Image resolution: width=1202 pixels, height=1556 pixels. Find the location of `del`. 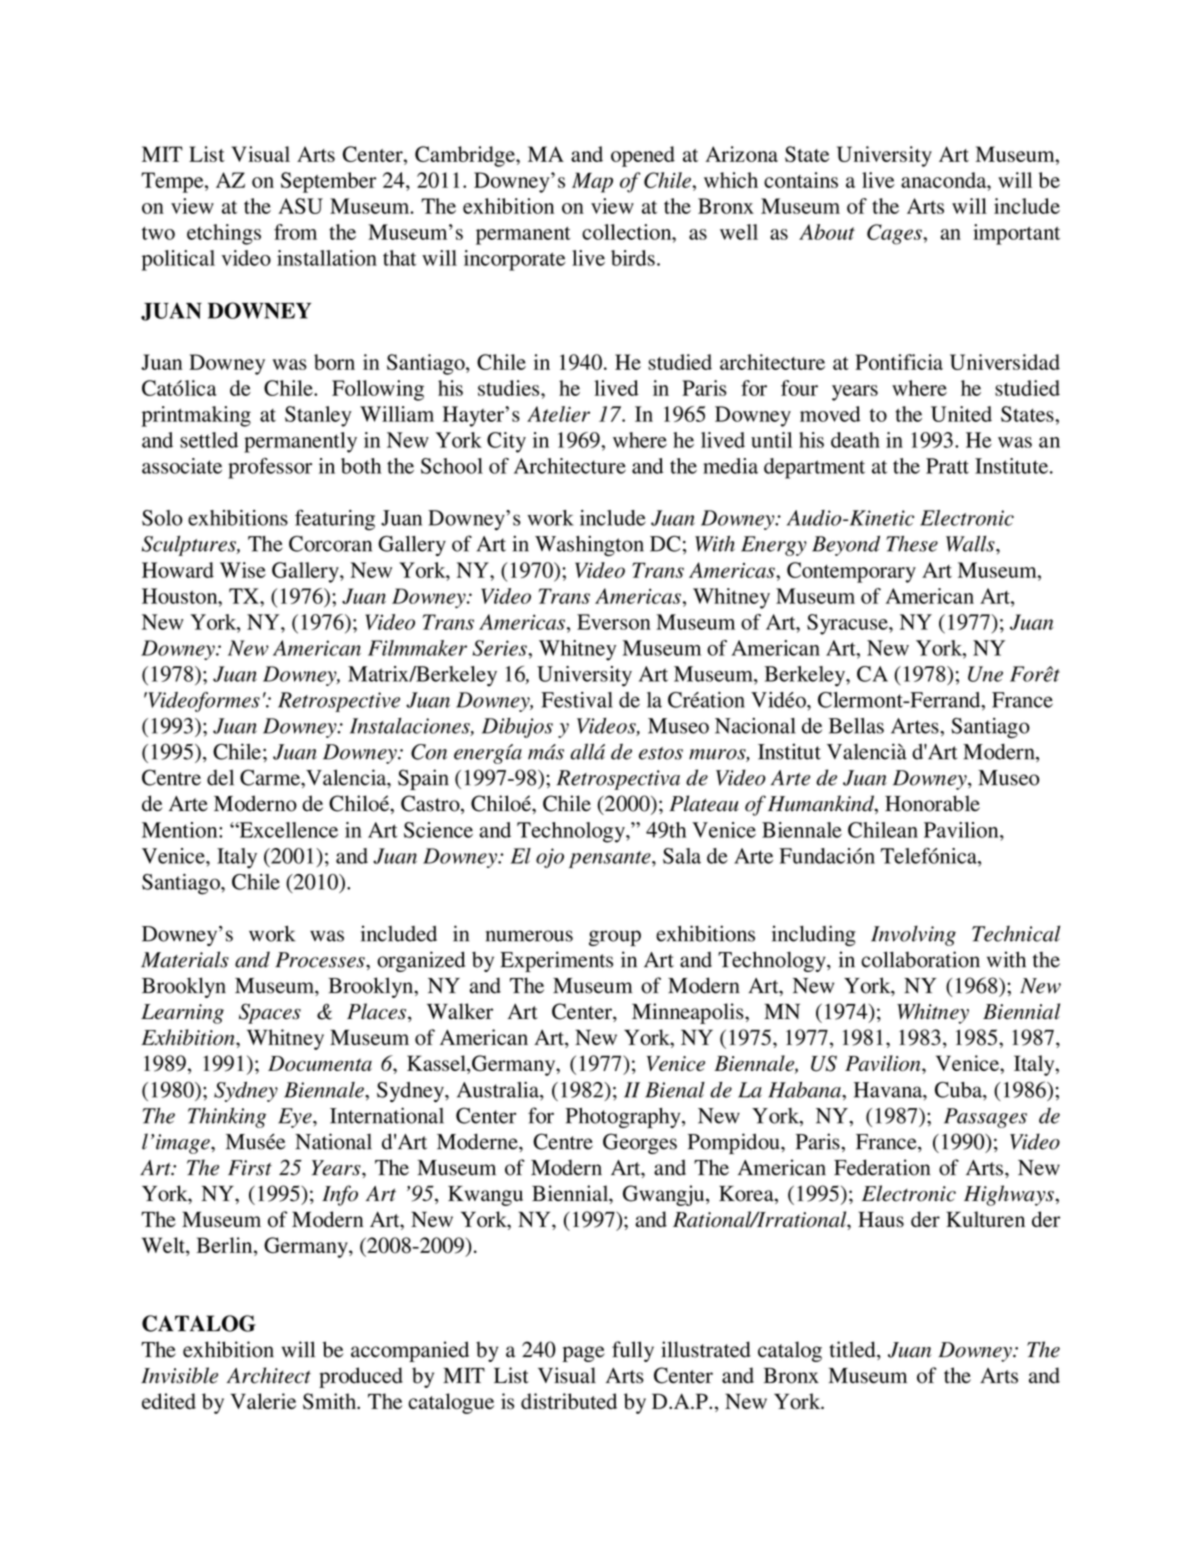

del is located at coordinates (220, 777).
